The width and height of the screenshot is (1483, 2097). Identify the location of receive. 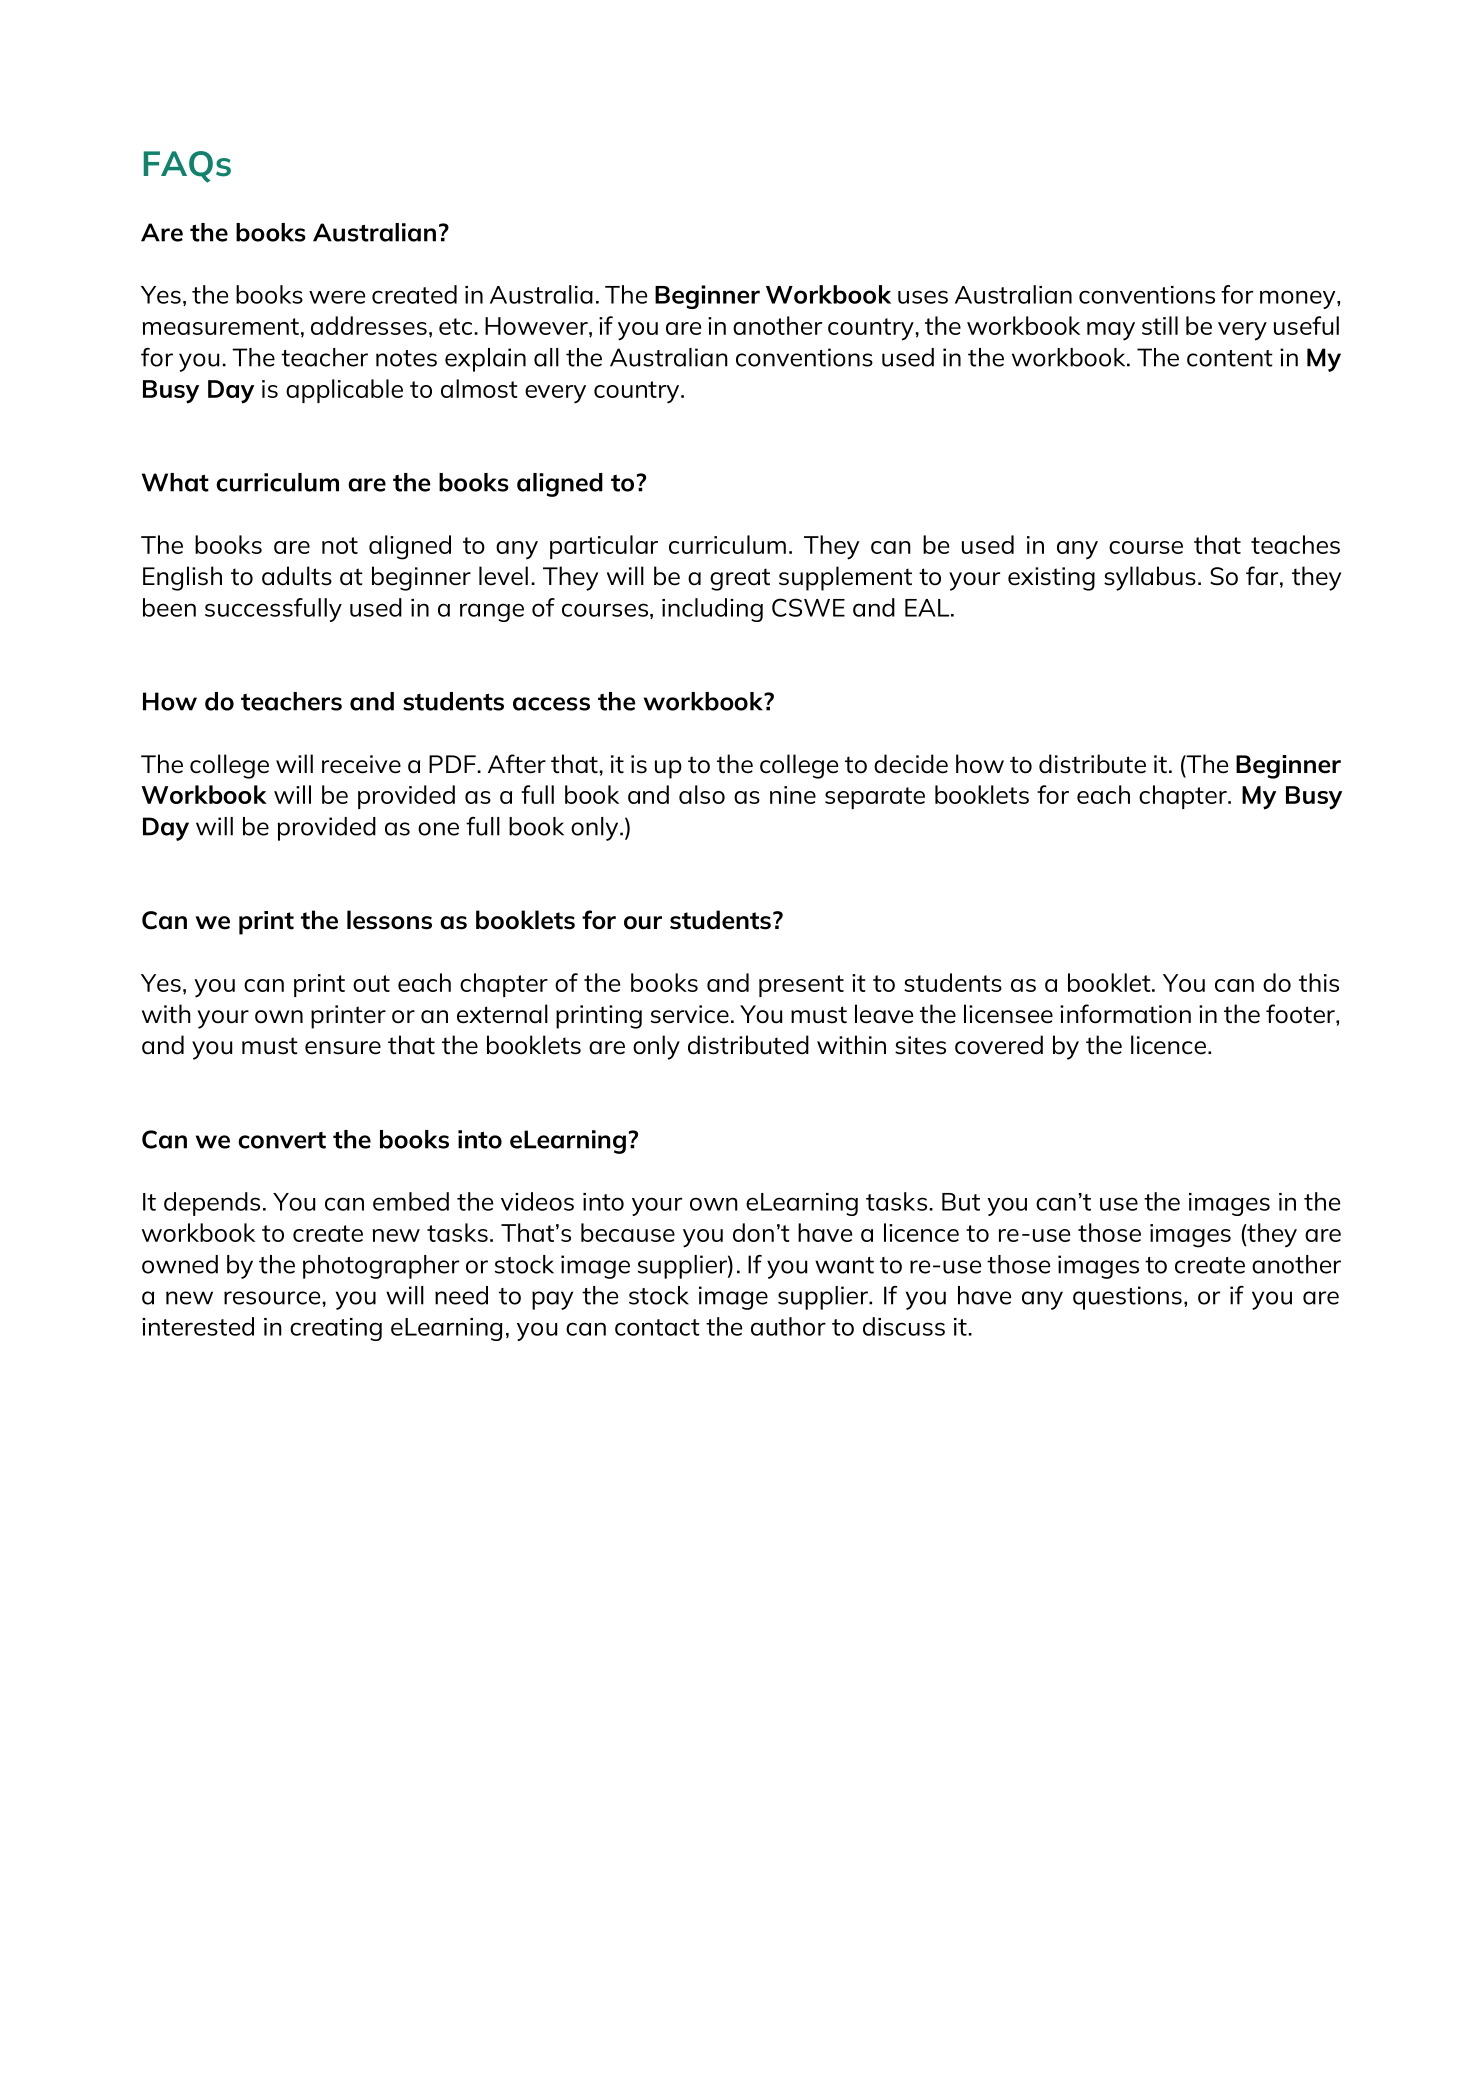
(361, 764).
